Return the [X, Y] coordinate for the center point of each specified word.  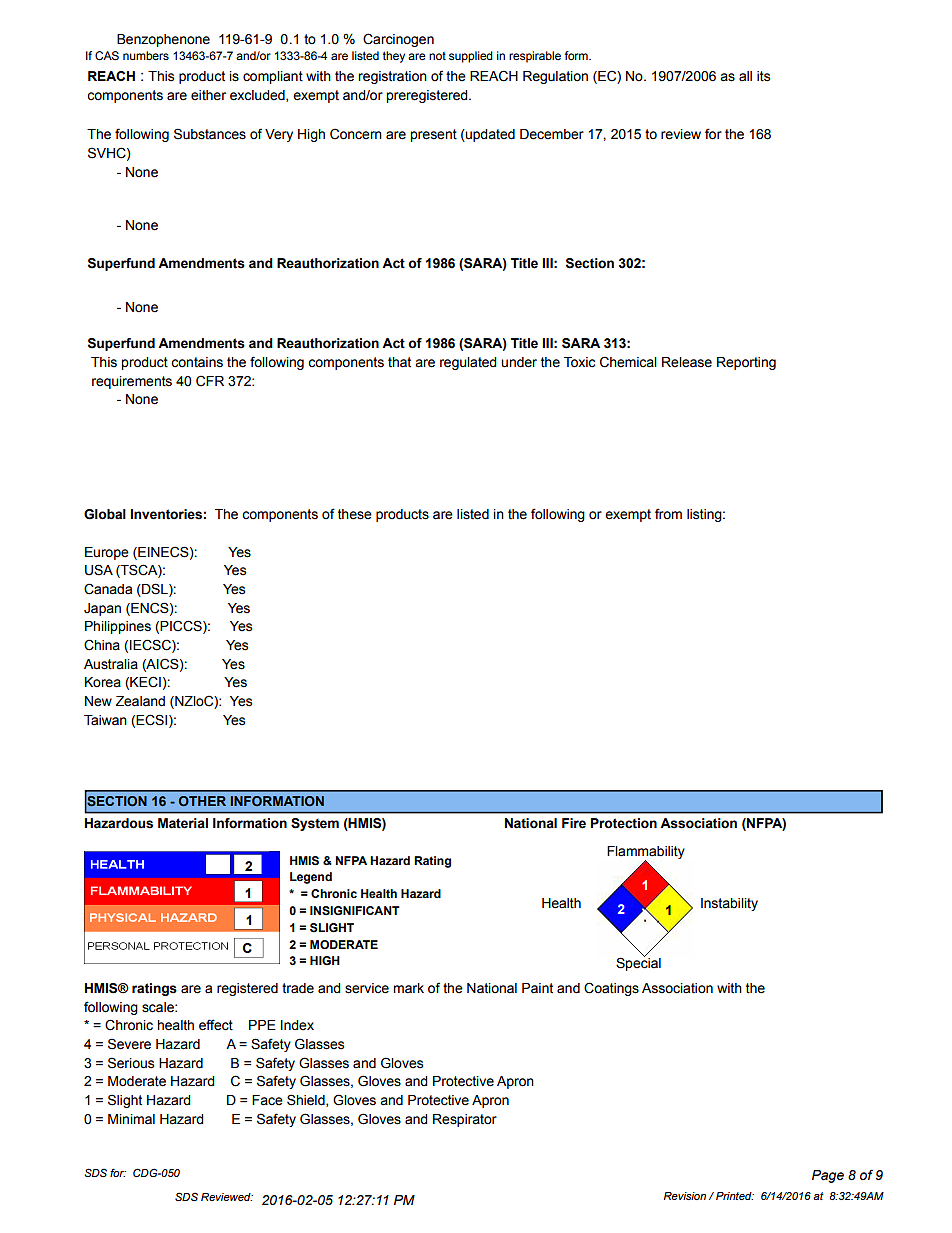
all [745, 76]
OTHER [202, 801]
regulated [468, 363]
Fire [574, 823]
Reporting [746, 363]
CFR [210, 381]
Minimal [131, 1119]
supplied [471, 57]
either [208, 95]
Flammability [646, 854]
